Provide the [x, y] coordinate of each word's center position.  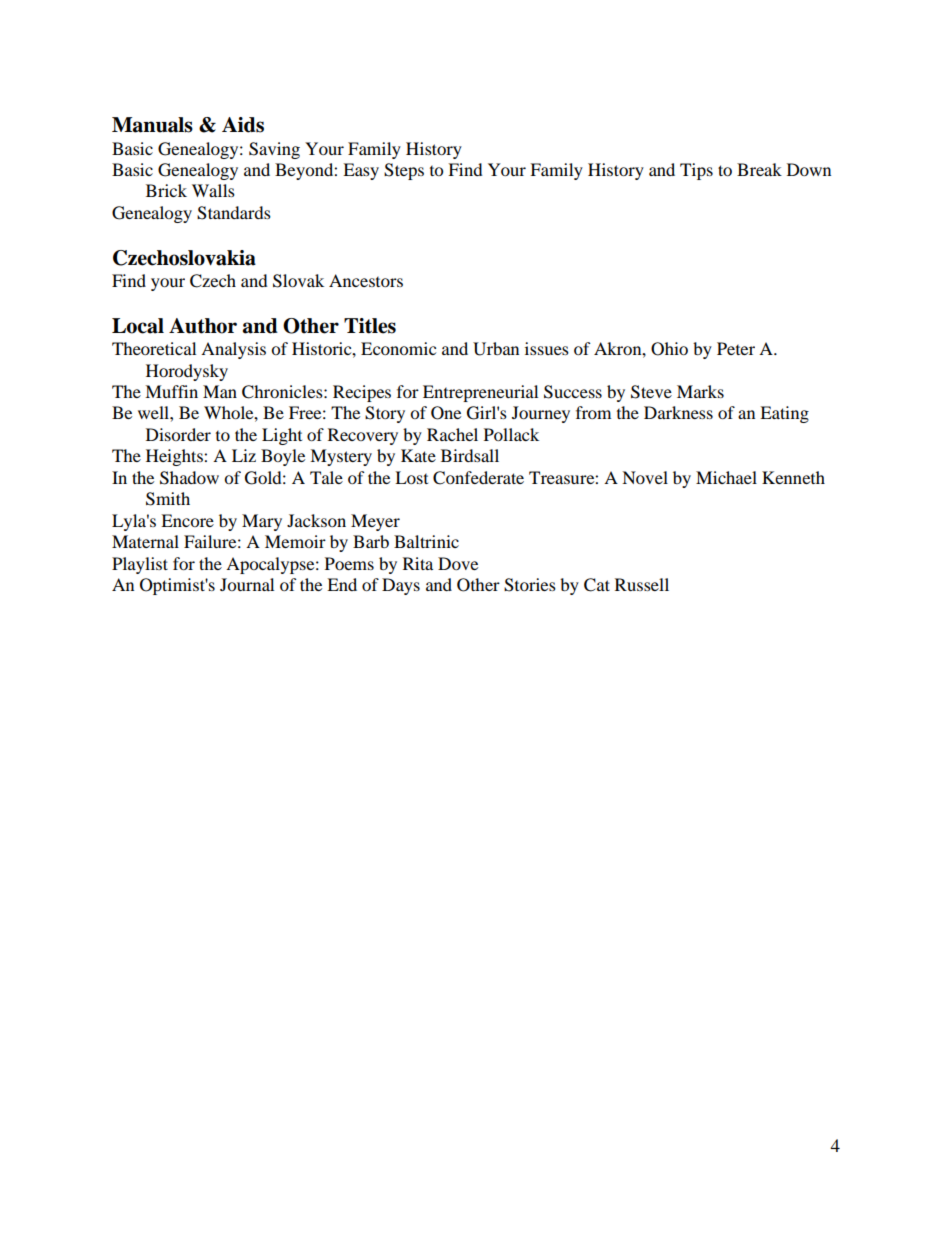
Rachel [452, 434]
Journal [247, 584]
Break [759, 169]
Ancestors [366, 280]
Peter [736, 348]
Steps [404, 171]
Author [203, 326]
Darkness [678, 412]
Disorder [178, 434]
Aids [243, 125]
